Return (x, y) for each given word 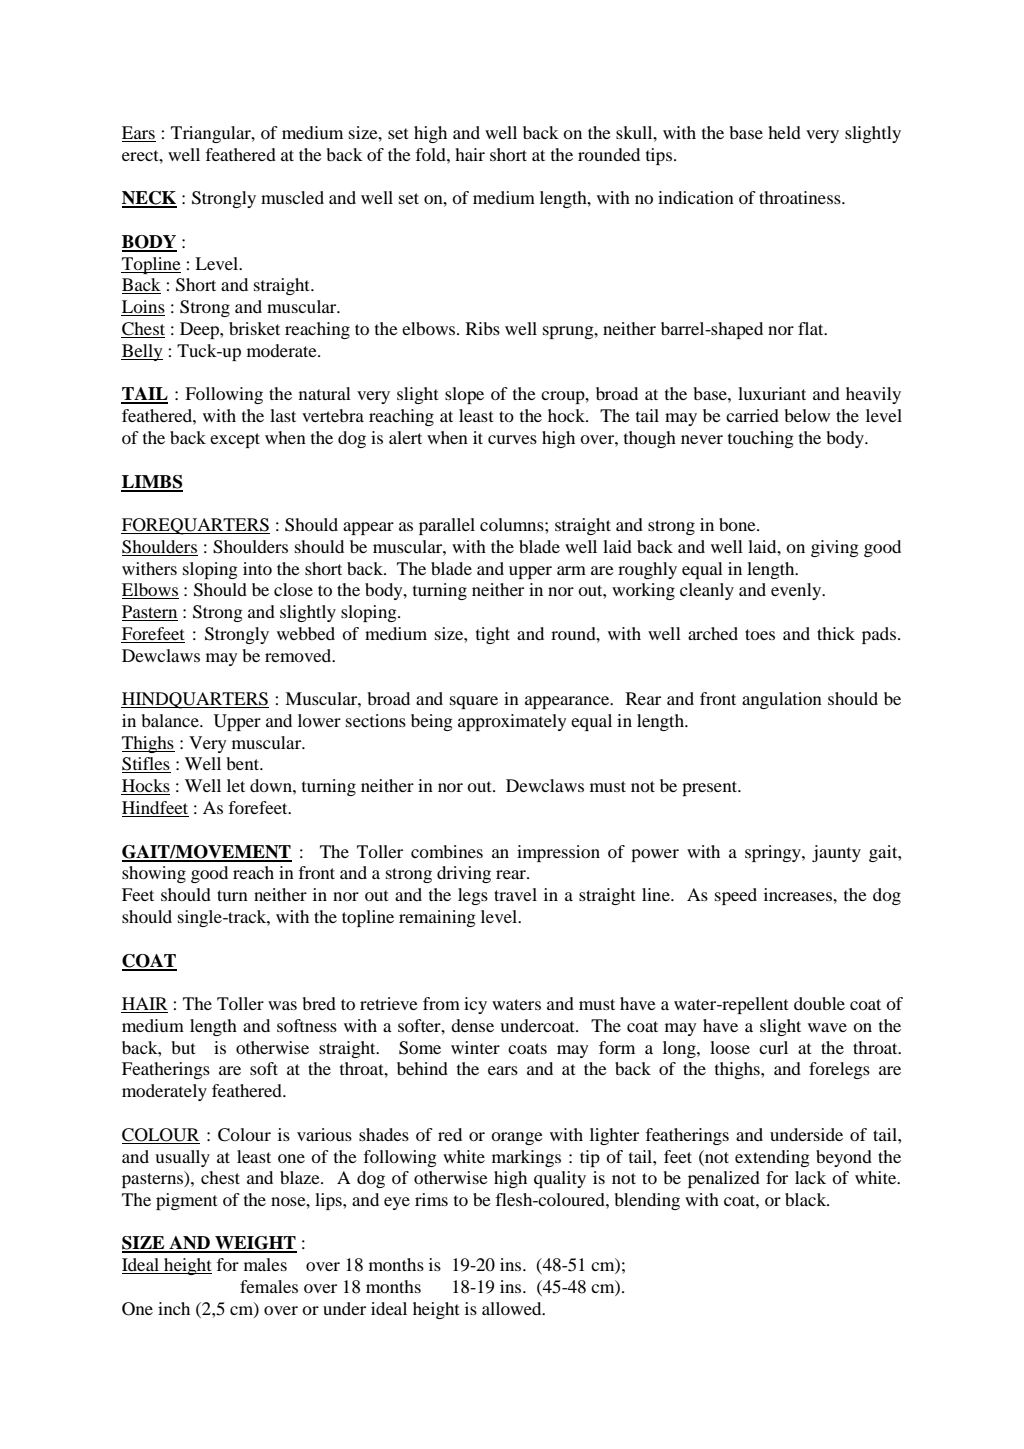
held (784, 132)
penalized (724, 1179)
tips (659, 156)
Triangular (212, 134)
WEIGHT (255, 1244)
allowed (513, 1308)
